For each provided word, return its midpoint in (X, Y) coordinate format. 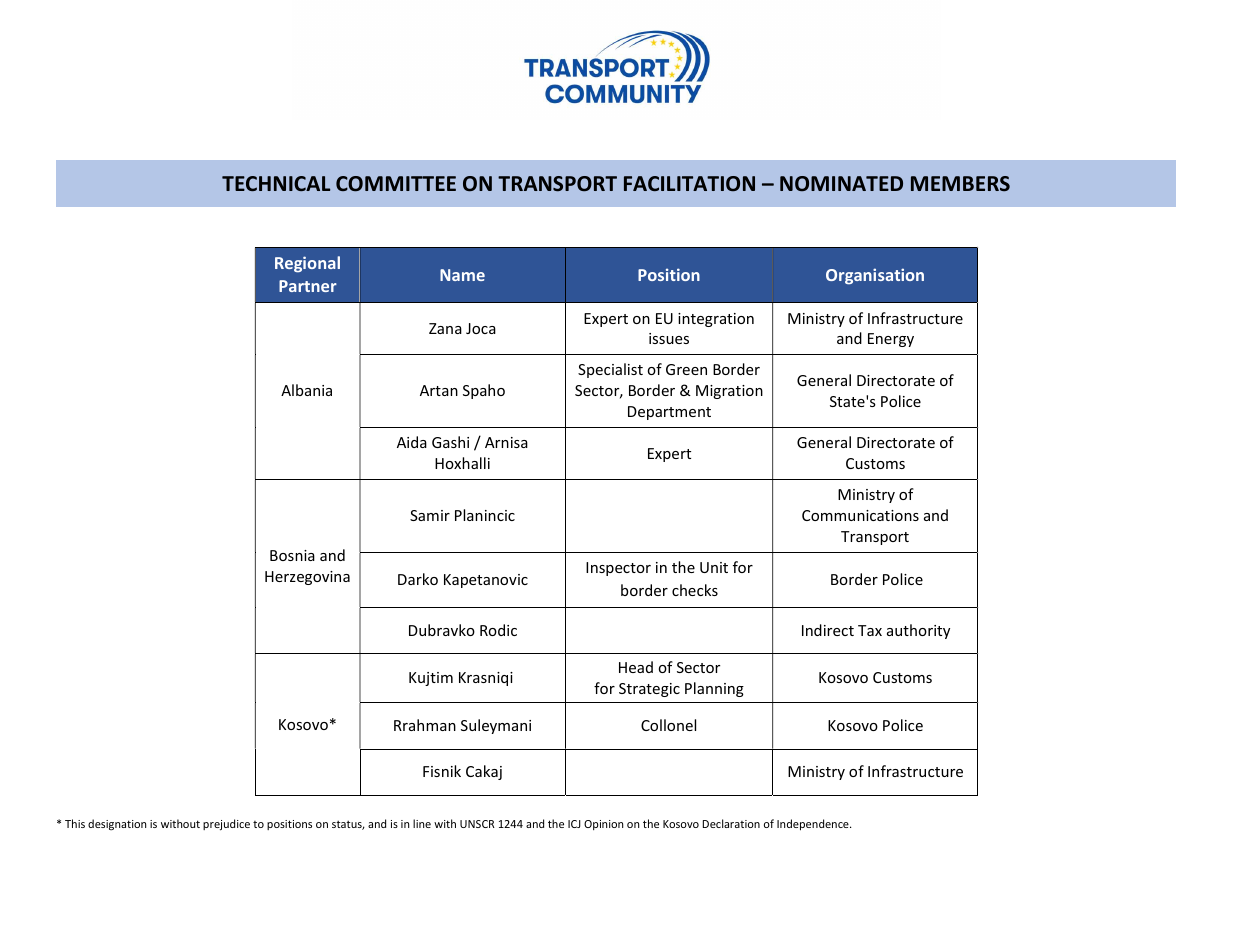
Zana (445, 328)
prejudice (226, 825)
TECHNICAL (276, 183)
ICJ (574, 824)
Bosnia (292, 555)
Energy (891, 340)
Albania (306, 390)
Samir (430, 515)
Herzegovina (307, 578)
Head (636, 667)
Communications (860, 515)
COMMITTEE (396, 184)
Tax (870, 630)
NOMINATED (841, 183)
